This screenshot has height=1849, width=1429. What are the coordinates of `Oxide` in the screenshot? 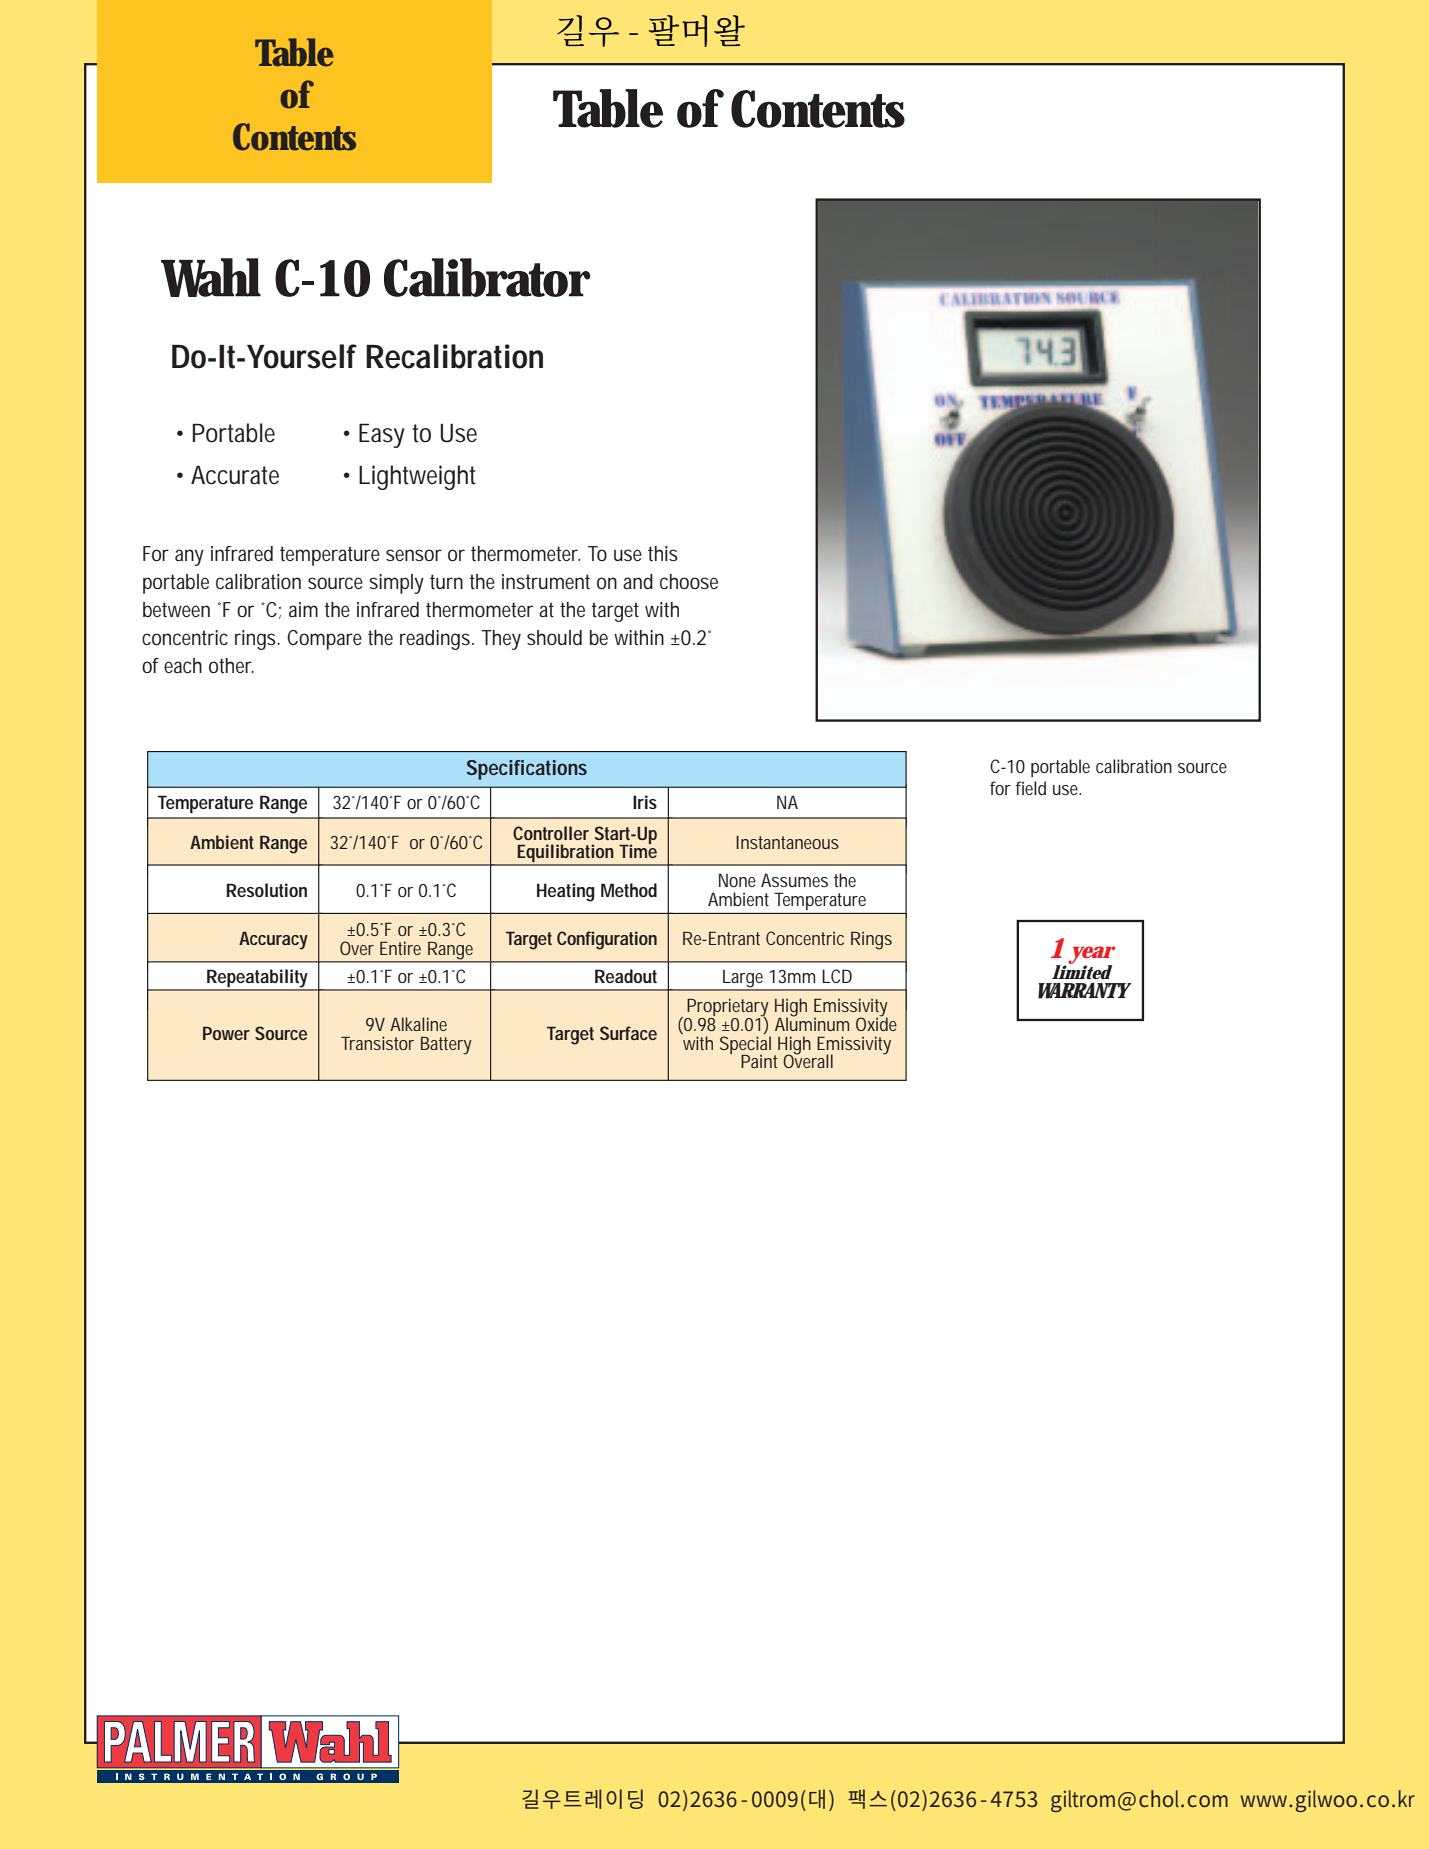 It's located at (876, 1023).
